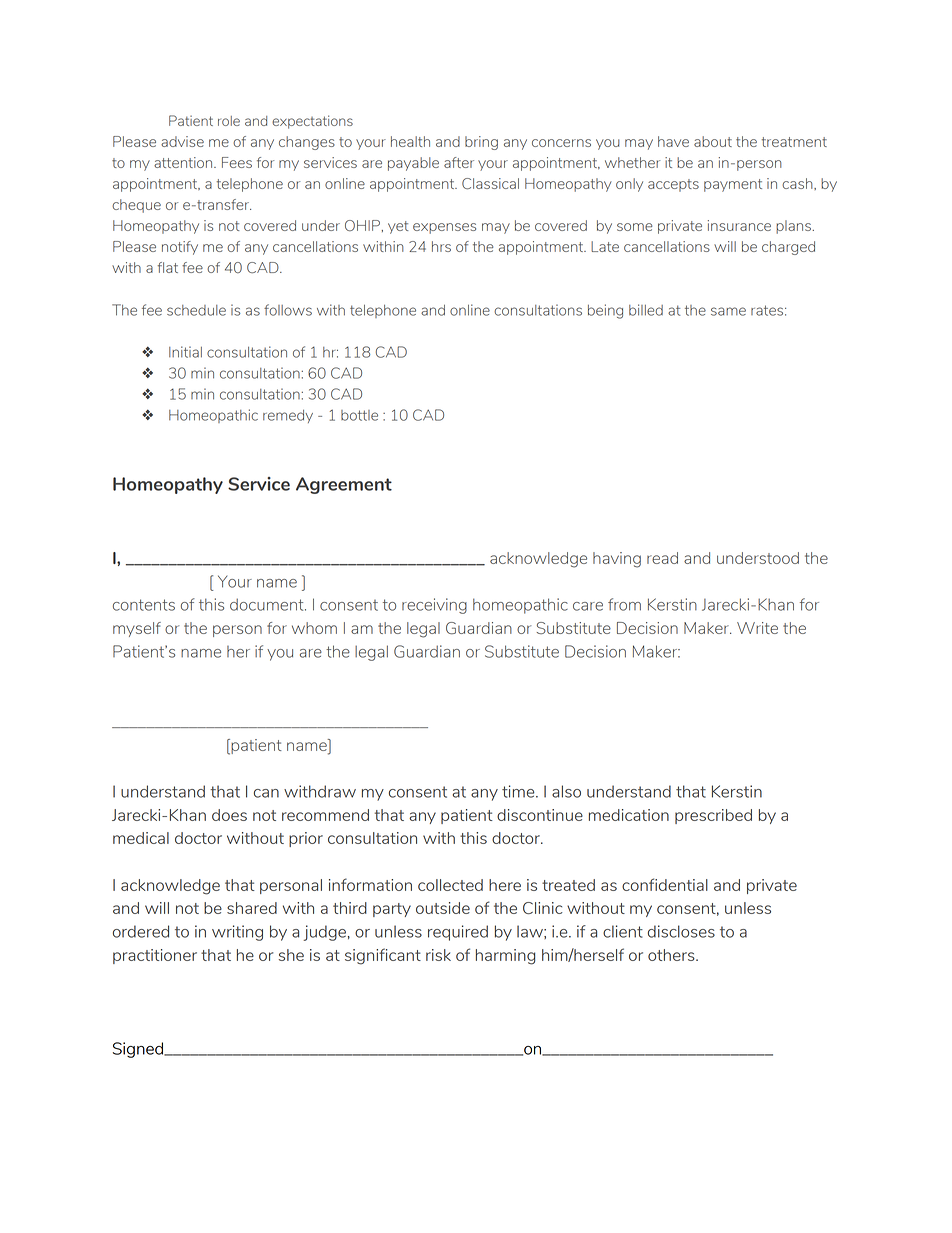 This page has height=1233, width=952. Describe the element at coordinates (519, 791) in the page. I see `time` at that location.
